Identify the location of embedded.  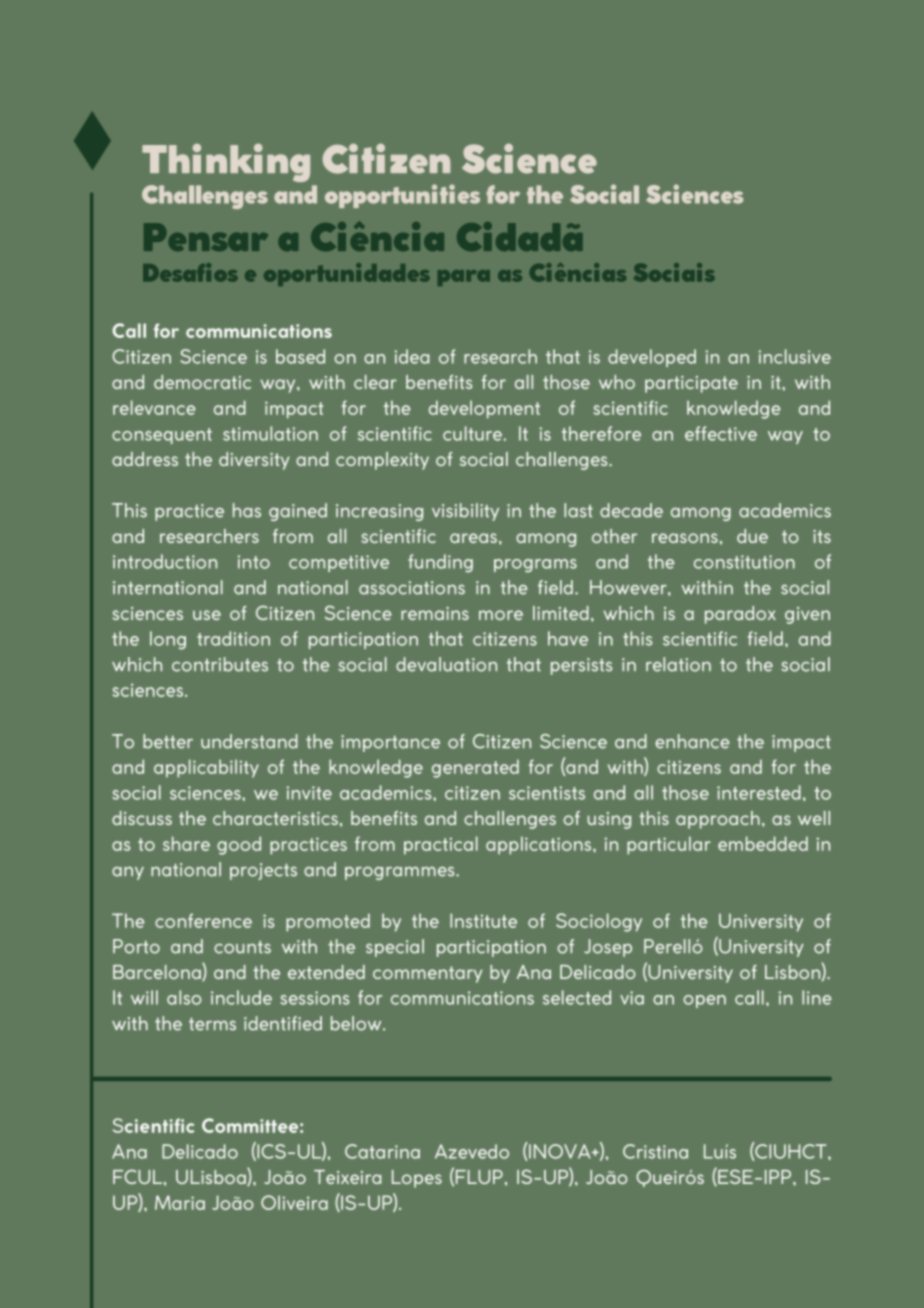
(763, 843).
